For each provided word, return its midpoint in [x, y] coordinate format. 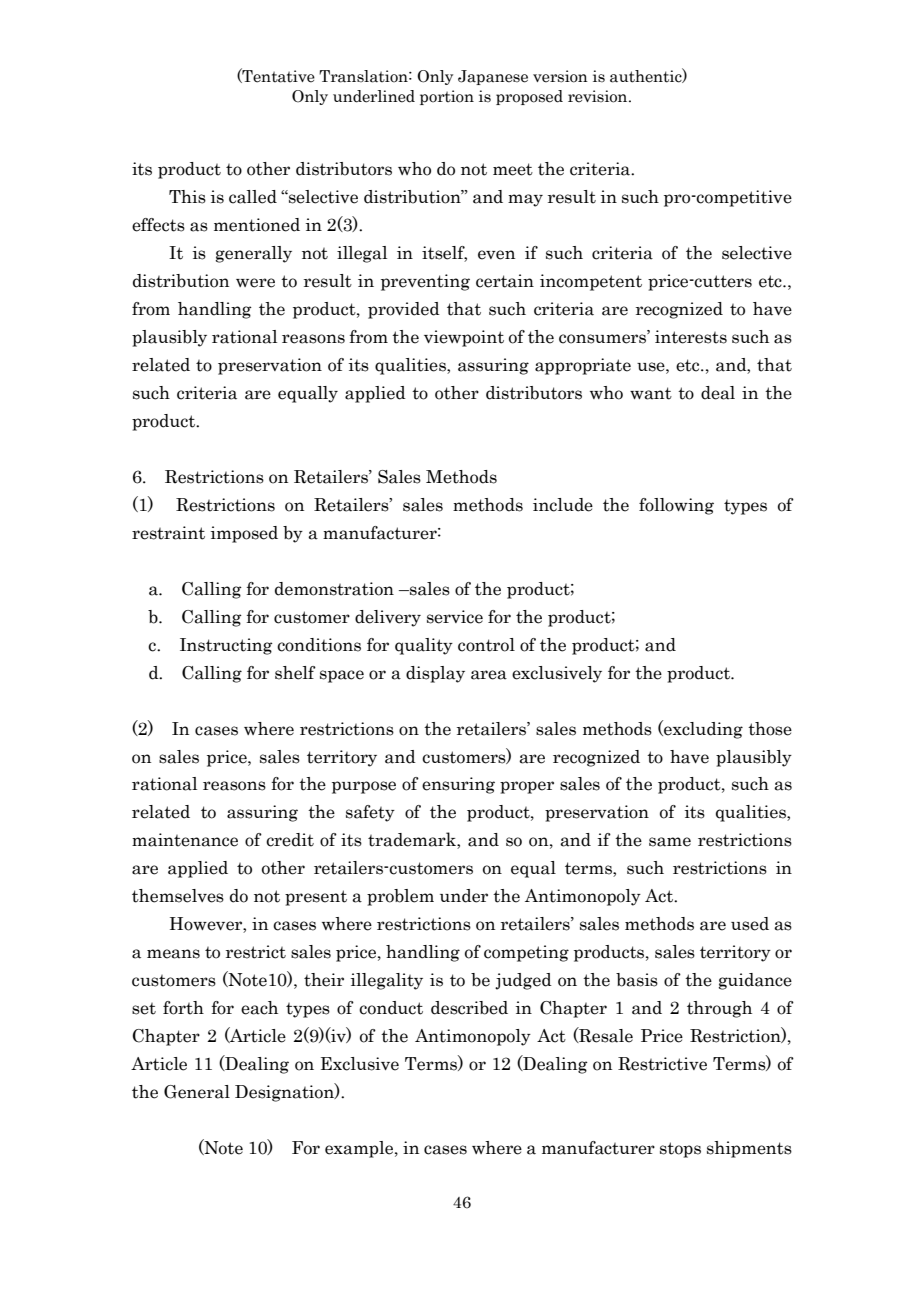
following [676, 506]
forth [183, 1008]
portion [447, 97]
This [187, 197]
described [469, 1008]
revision [599, 96]
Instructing [226, 646]
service [455, 617]
